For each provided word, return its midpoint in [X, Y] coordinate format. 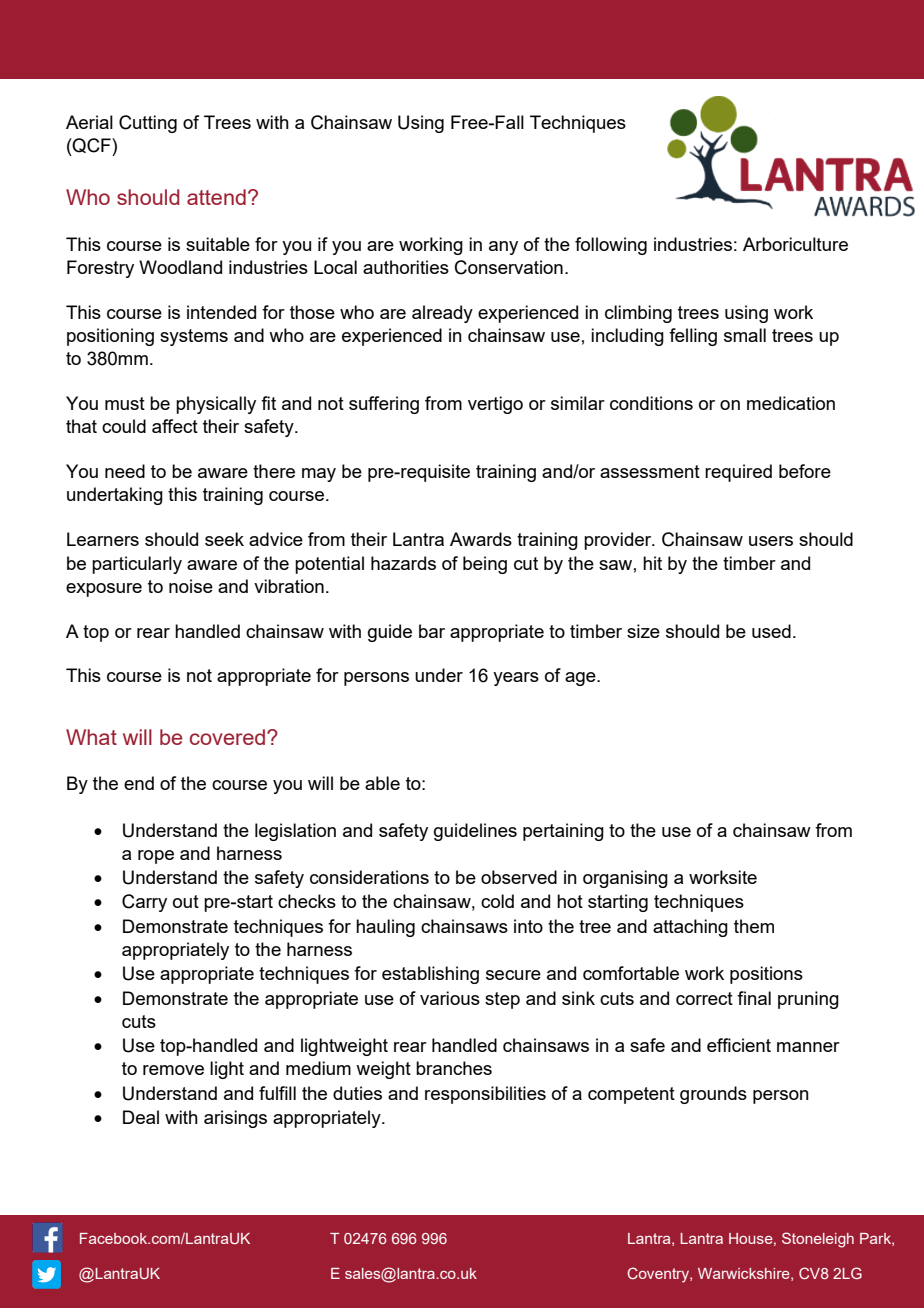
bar [432, 631]
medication [791, 403]
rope [156, 857]
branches [454, 1068]
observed [519, 877]
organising [625, 879]
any [503, 248]
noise [191, 586]
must [125, 403]
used [771, 631]
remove [173, 1070]
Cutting [148, 124]
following [611, 246]
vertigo [495, 405]
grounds [713, 1095]
